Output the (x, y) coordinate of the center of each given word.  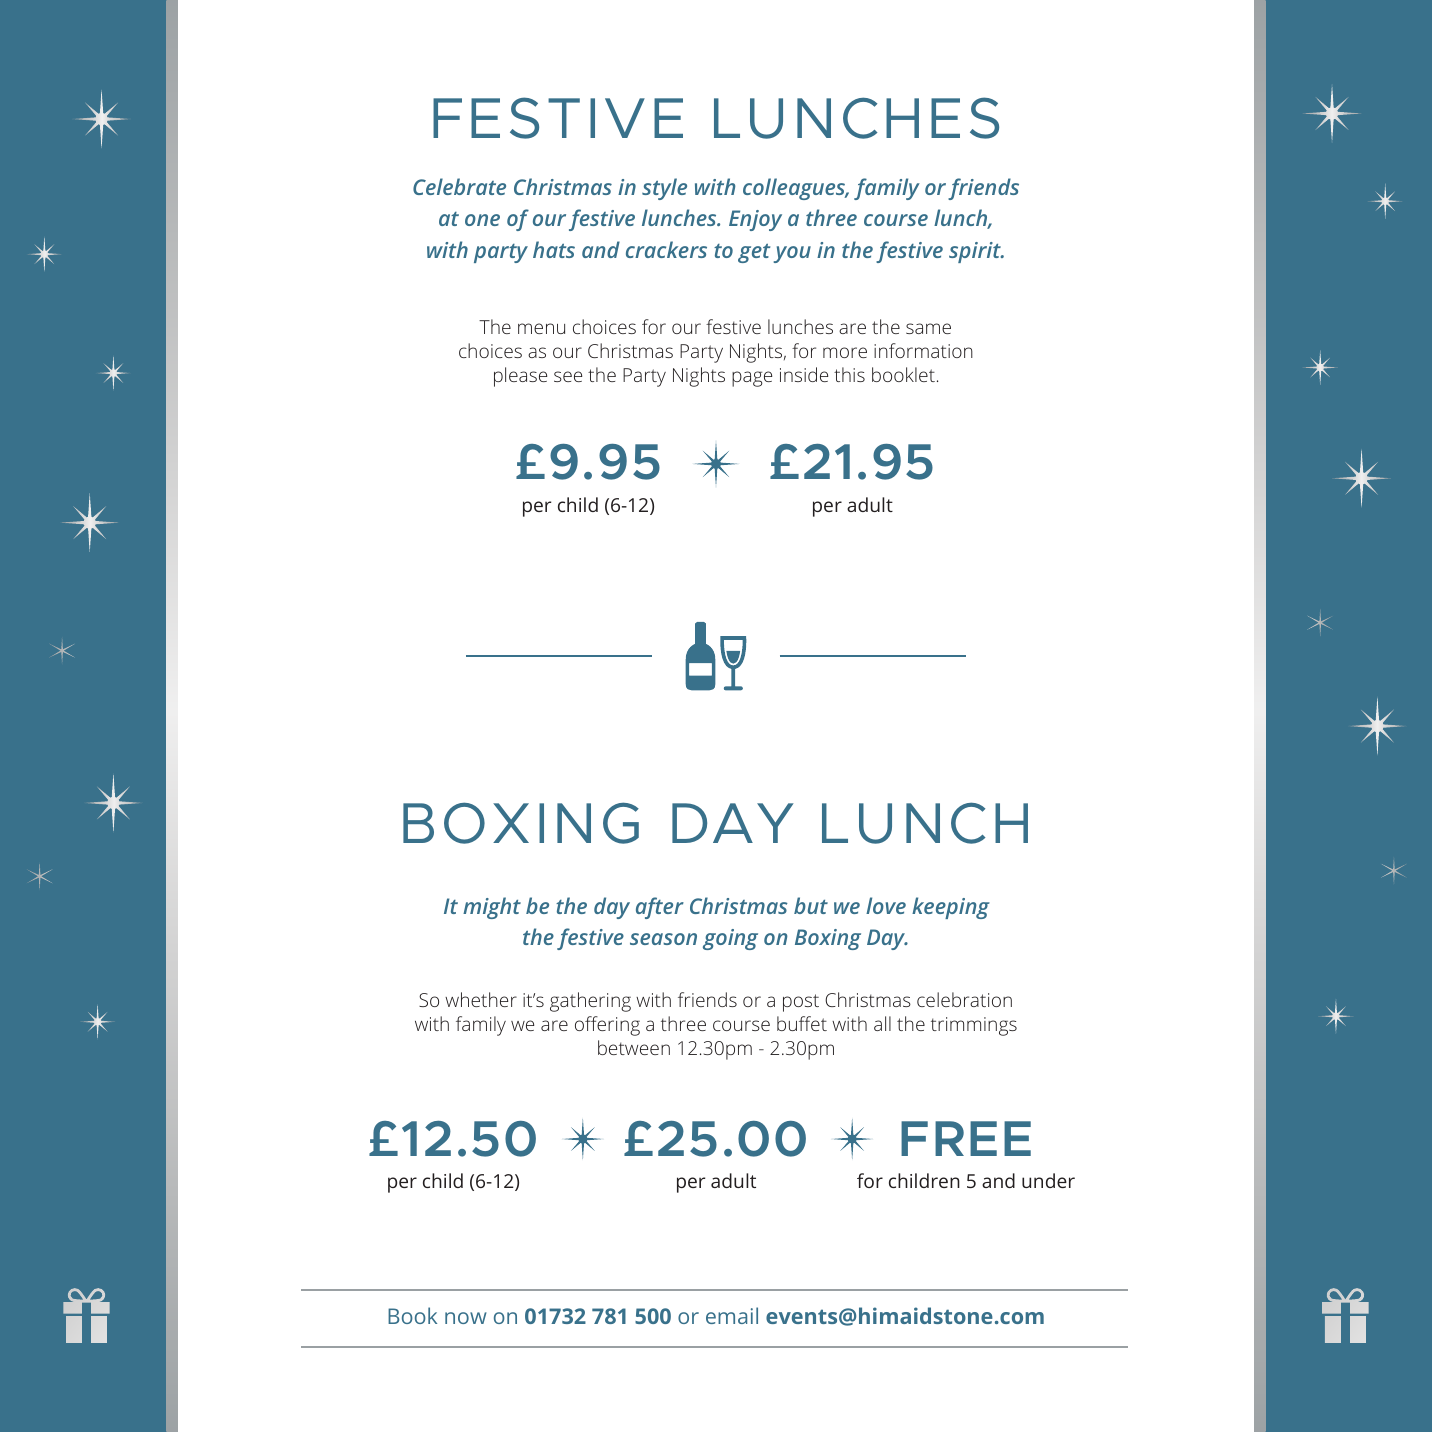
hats (554, 249)
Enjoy (755, 220)
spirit (976, 252)
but (811, 905)
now (466, 1318)
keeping (951, 908)
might (492, 908)
